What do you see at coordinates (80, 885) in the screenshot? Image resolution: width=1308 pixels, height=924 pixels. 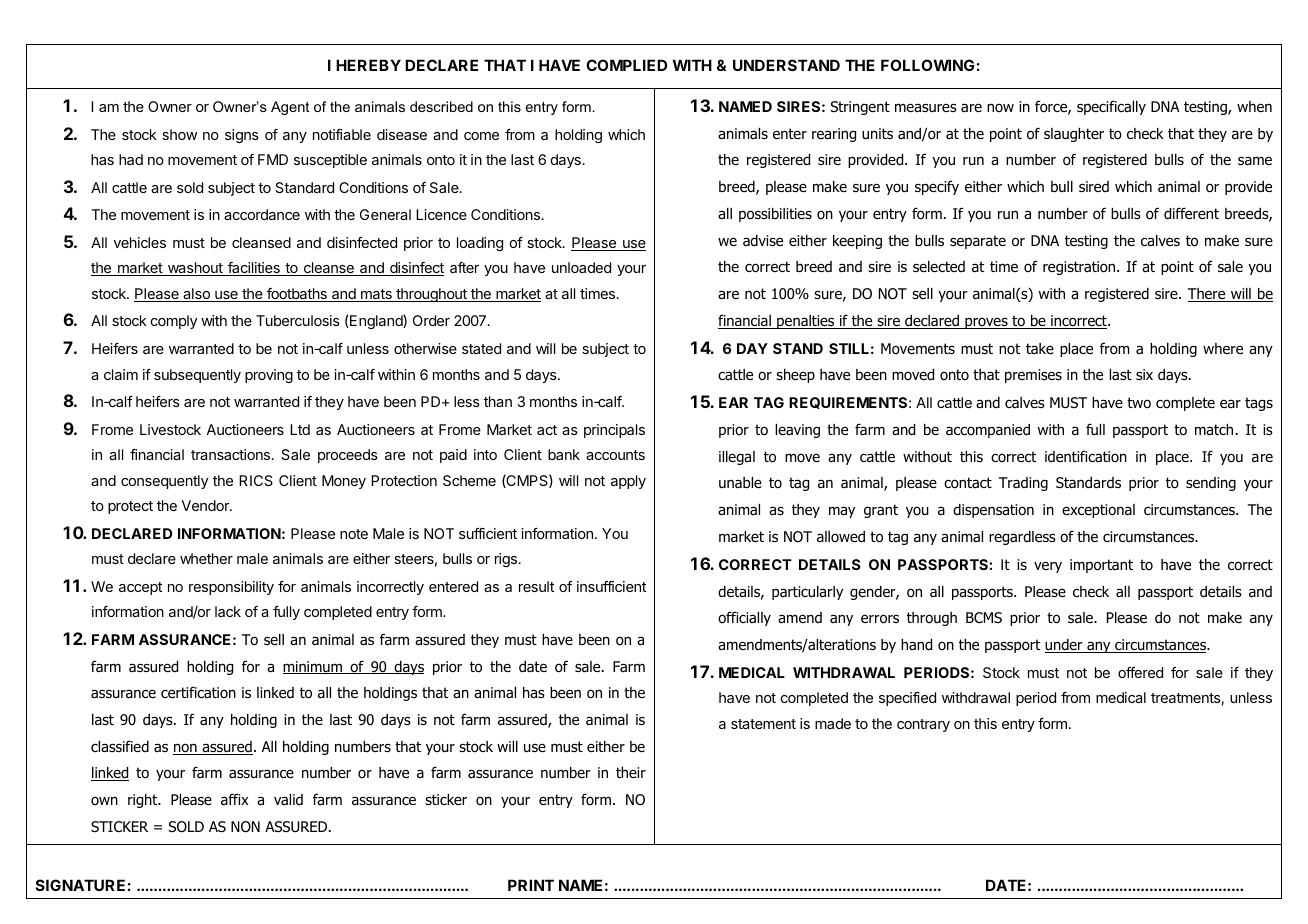 I see `SIGNATURE` at bounding box center [80, 885].
